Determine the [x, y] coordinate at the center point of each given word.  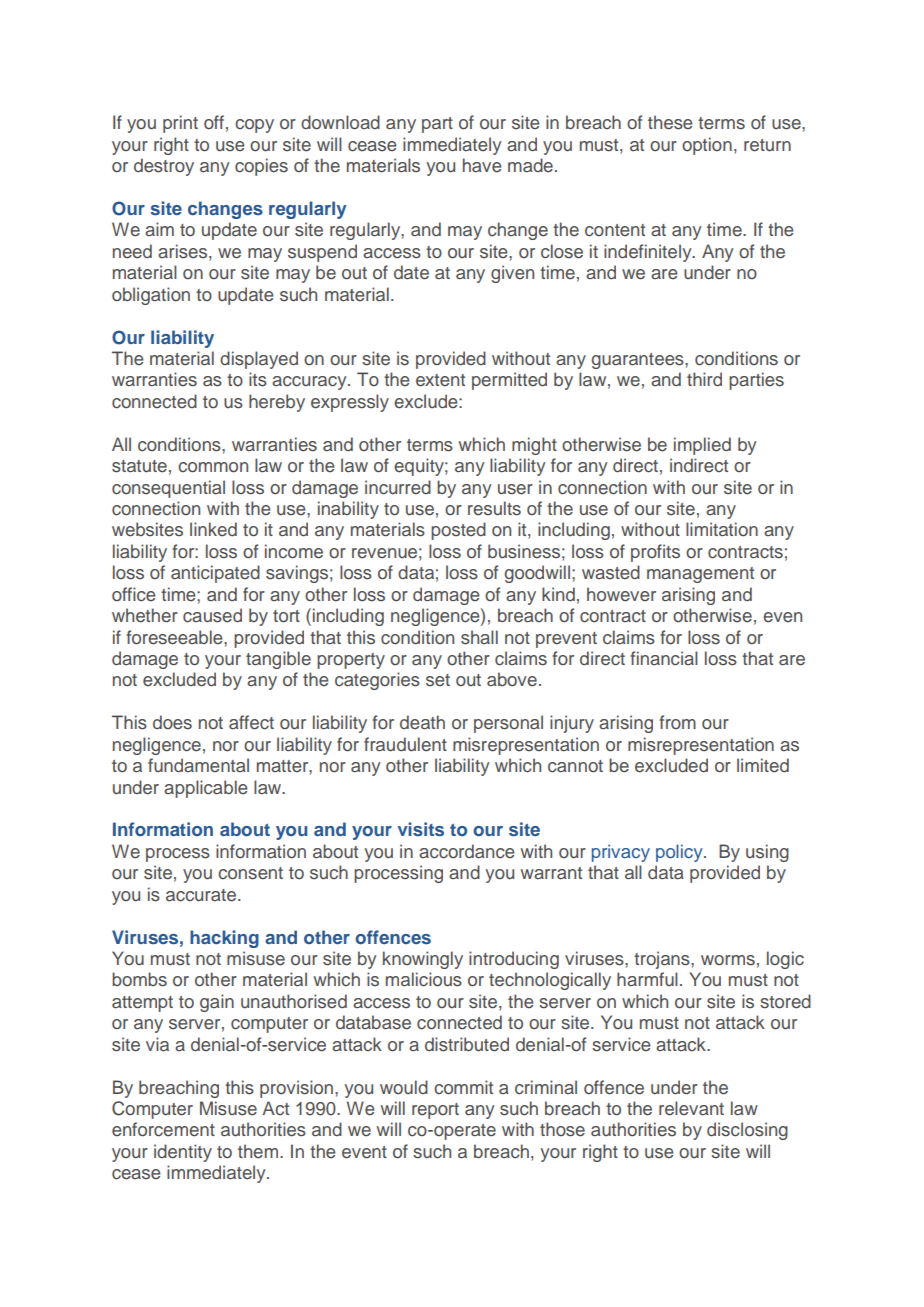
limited [763, 765]
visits [421, 829]
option [707, 146]
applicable [206, 789]
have [482, 165]
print [180, 124]
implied [702, 446]
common [213, 467]
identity [183, 1153]
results [494, 508]
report [435, 1111]
